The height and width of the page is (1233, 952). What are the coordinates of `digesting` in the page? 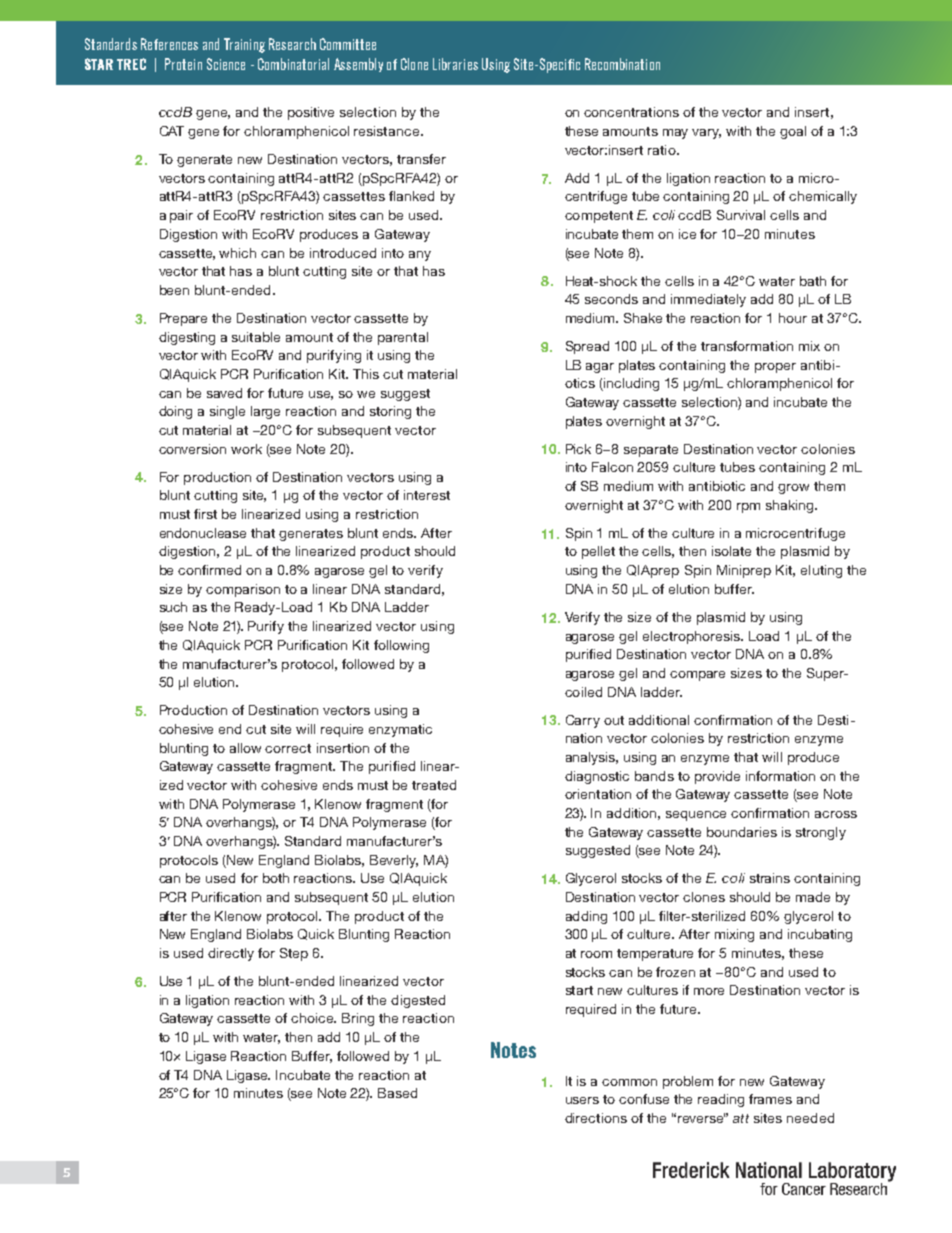 It's located at (187, 338).
